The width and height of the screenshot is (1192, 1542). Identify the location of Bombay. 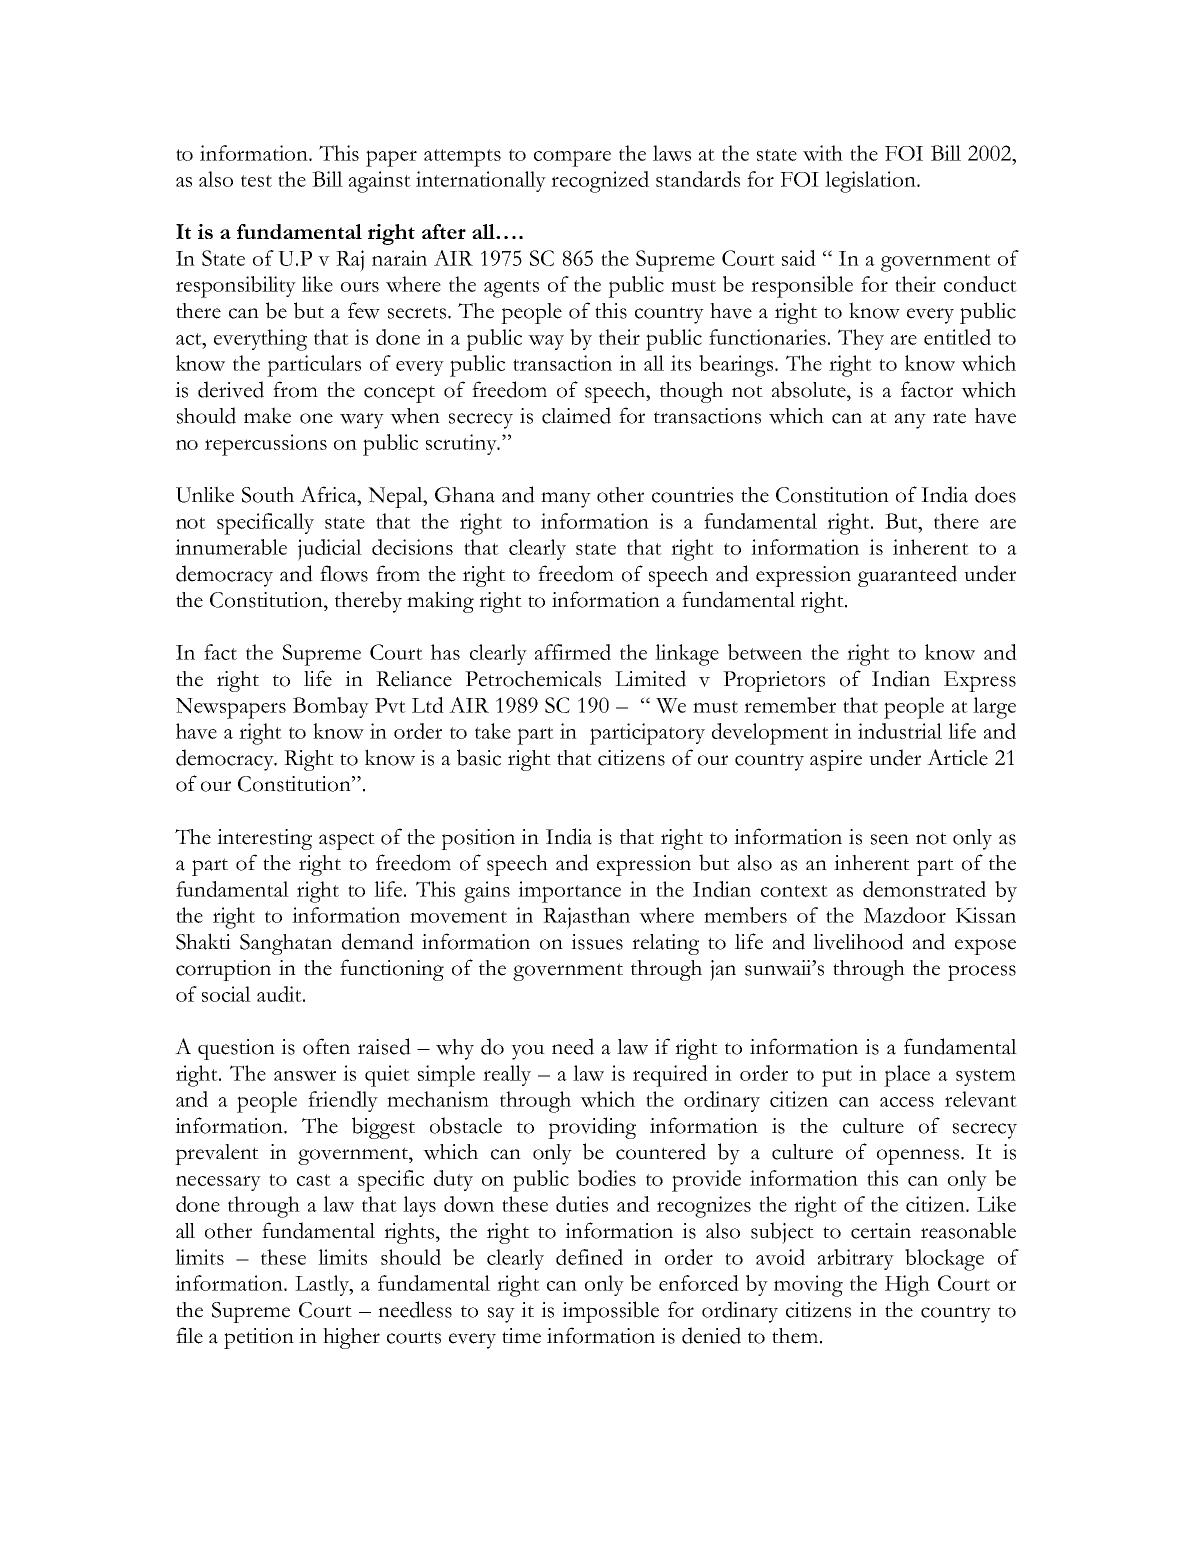
(331, 707).
